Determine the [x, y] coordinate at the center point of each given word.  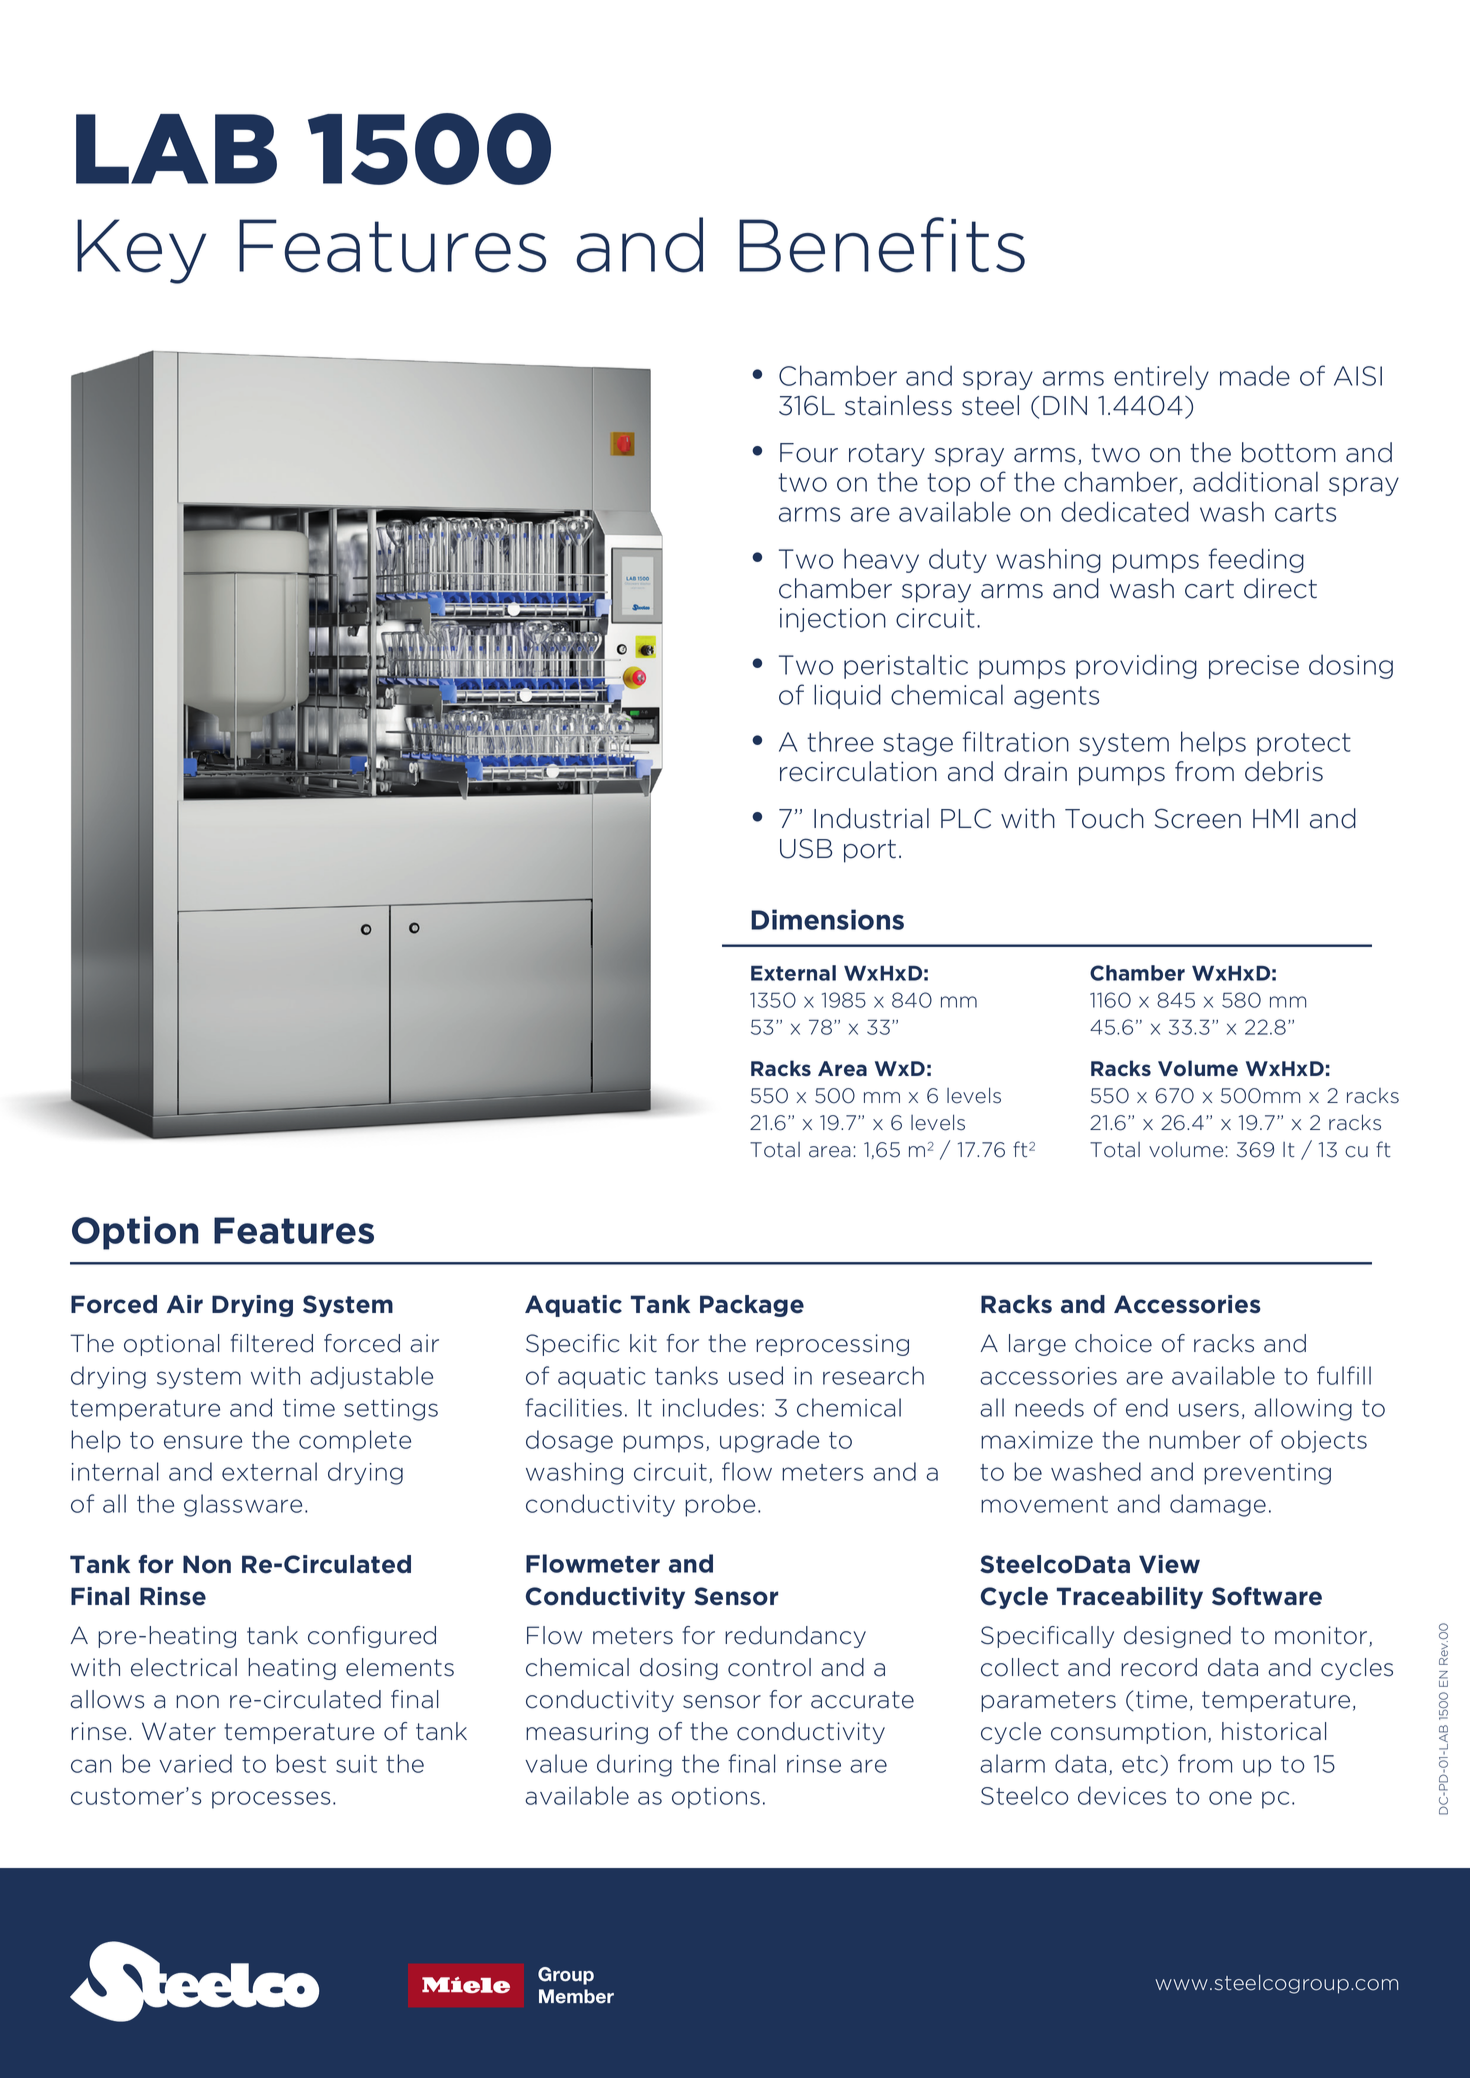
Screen [1198, 818]
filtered [272, 1343]
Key [141, 251]
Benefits [882, 245]
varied [195, 1763]
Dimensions [827, 919]
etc [1141, 1764]
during [634, 1765]
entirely [1161, 377]
